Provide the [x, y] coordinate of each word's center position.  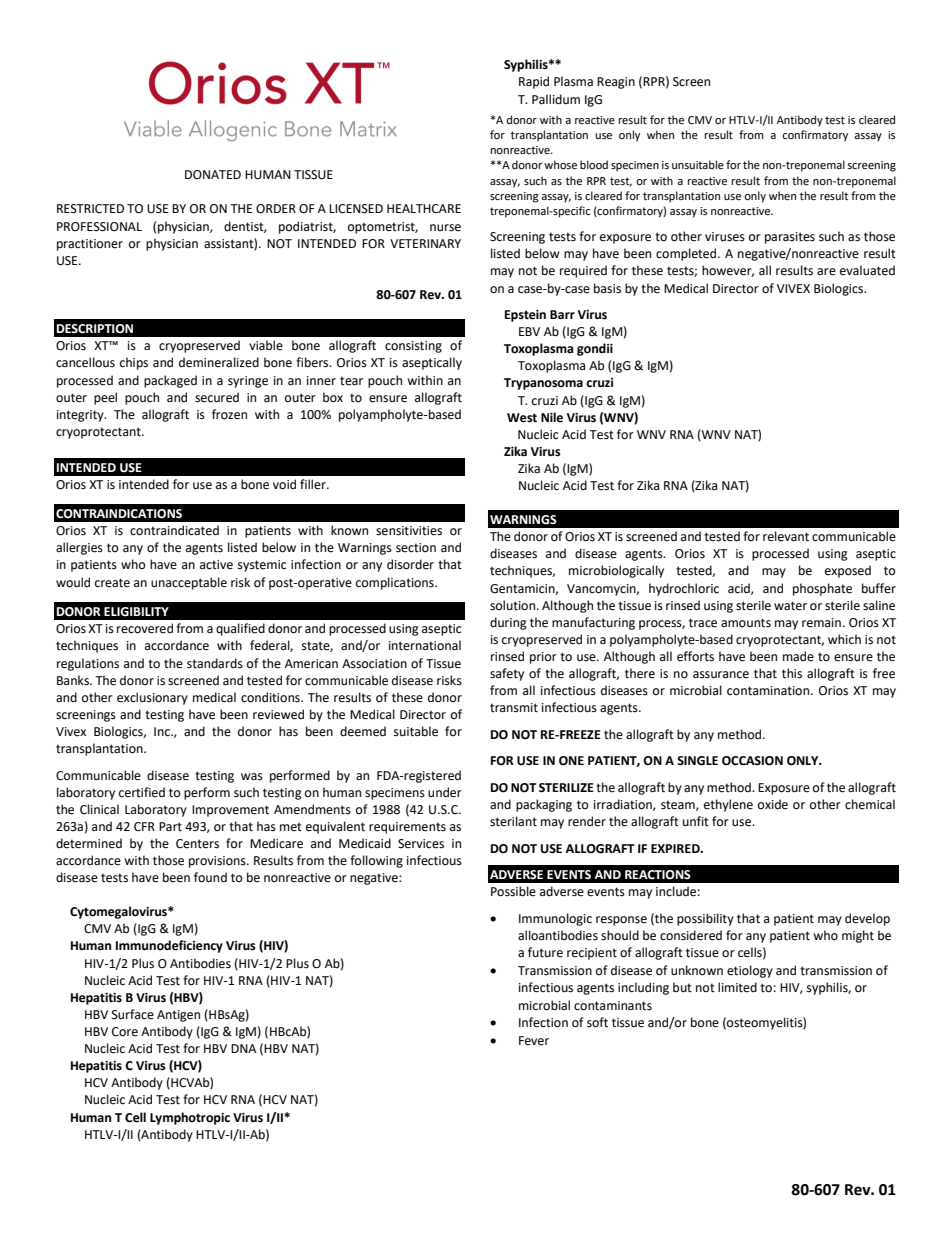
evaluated [867, 270]
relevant [786, 536]
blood [594, 164]
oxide [773, 804]
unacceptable [189, 583]
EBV [529, 331]
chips [134, 363]
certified [142, 792]
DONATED [213, 175]
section [416, 548]
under [445, 792]
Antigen [178, 1016]
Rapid [534, 82]
